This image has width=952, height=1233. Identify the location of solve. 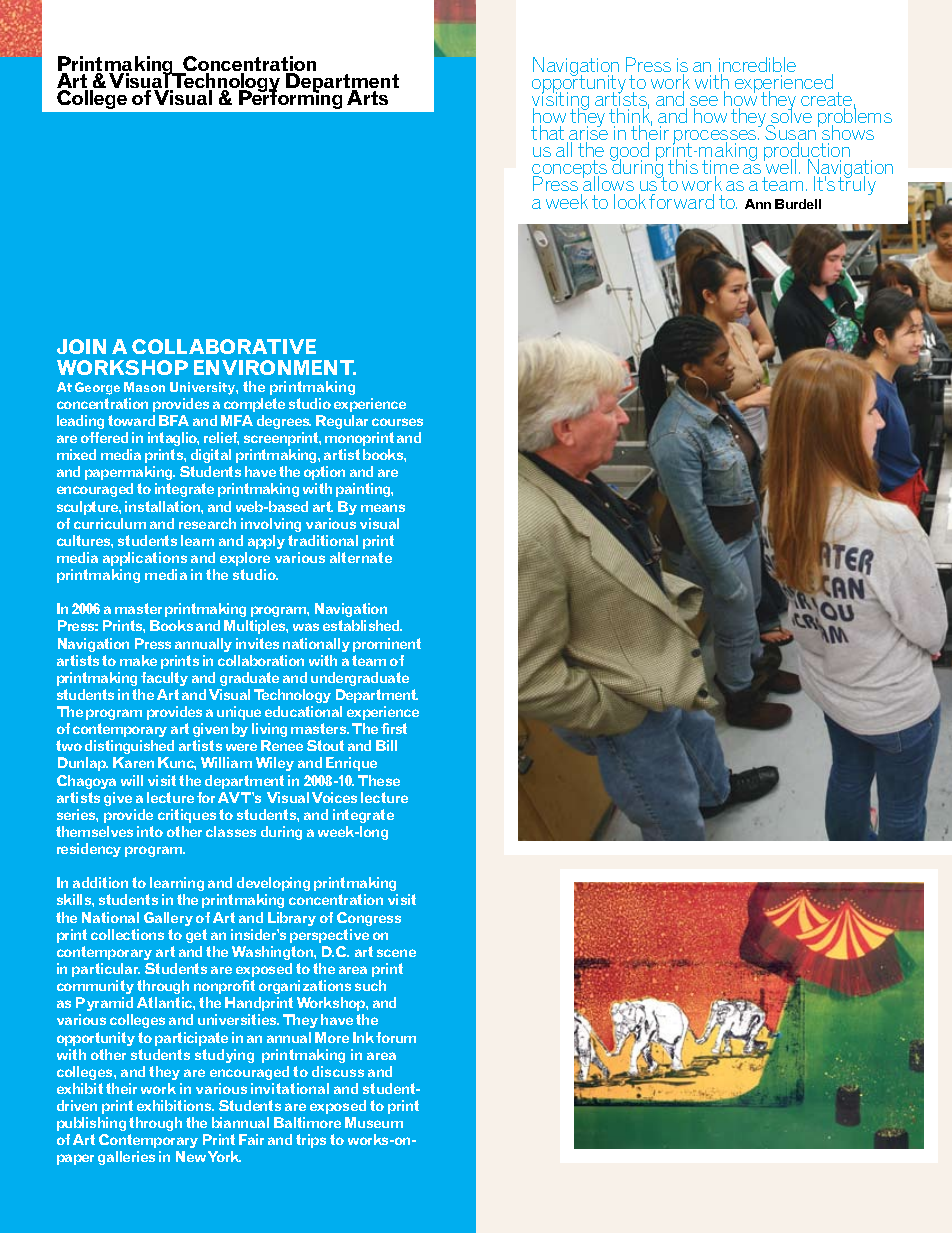
(790, 116).
